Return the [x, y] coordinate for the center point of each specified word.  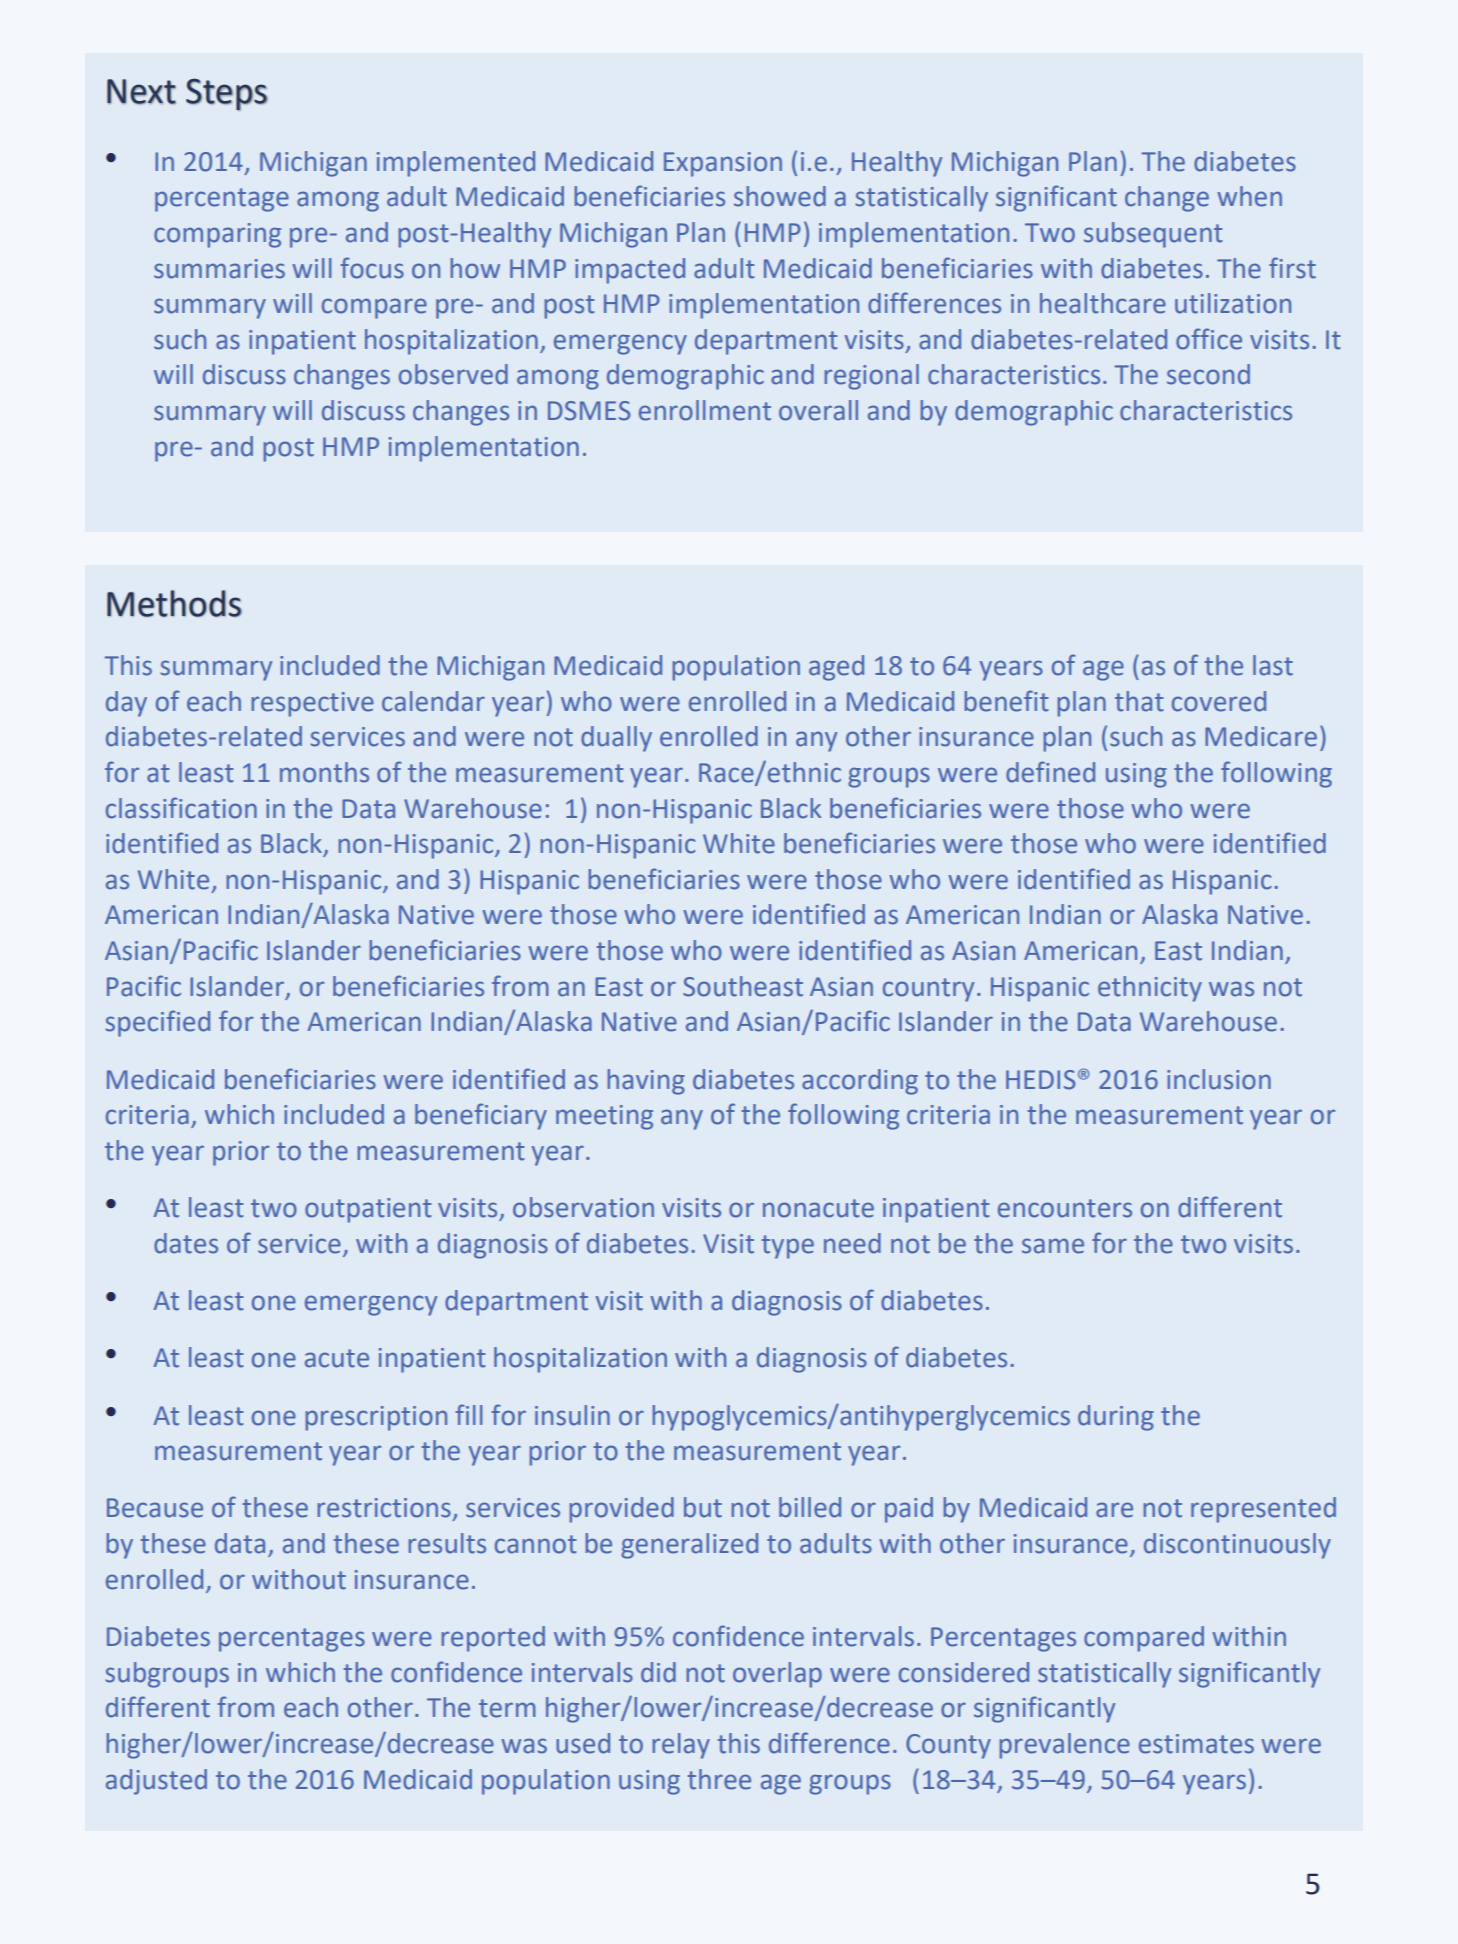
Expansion [723, 164]
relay [681, 1746]
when [1249, 196]
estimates [1196, 1744]
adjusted [156, 1782]
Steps [227, 94]
